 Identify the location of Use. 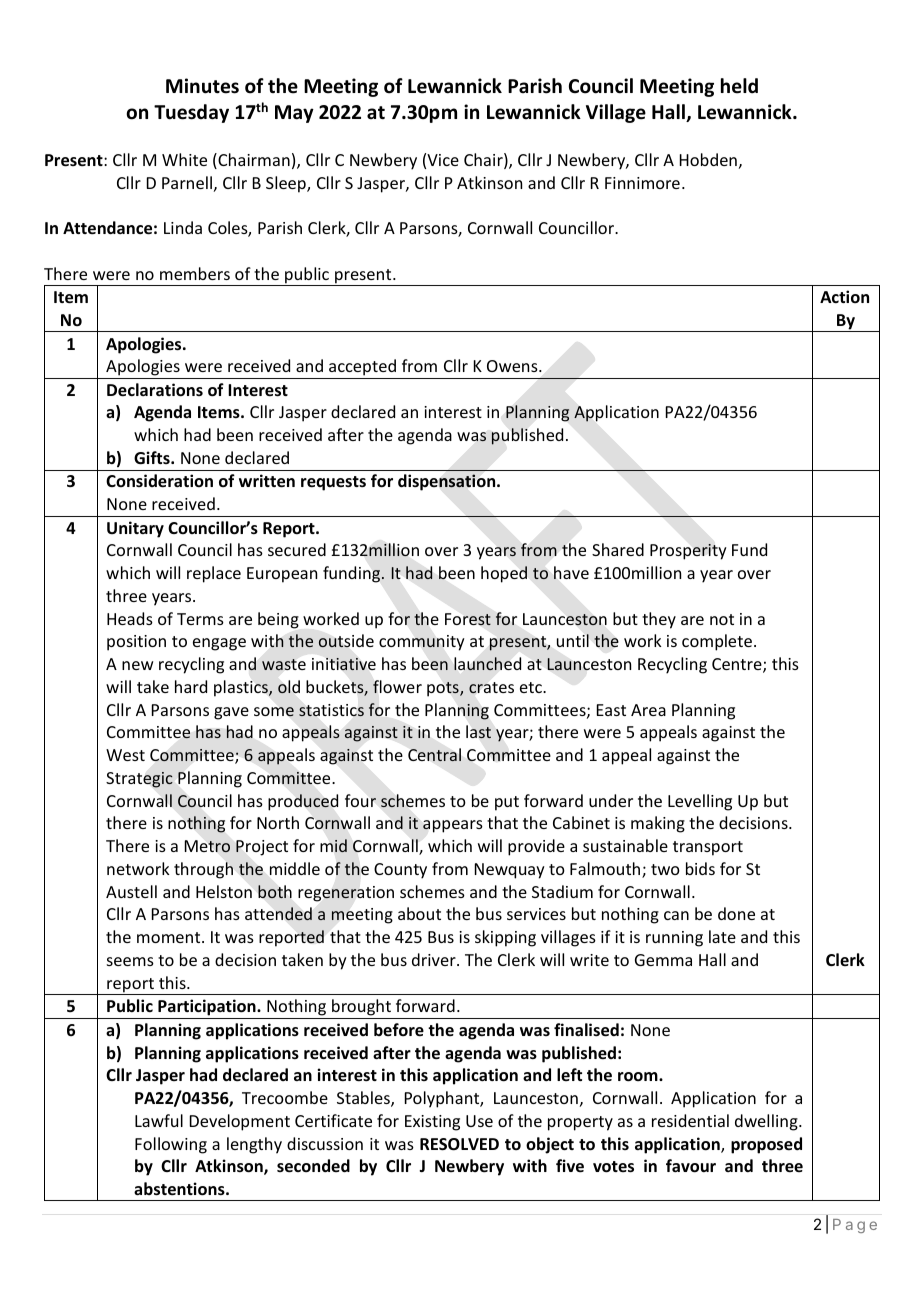
(479, 1121).
